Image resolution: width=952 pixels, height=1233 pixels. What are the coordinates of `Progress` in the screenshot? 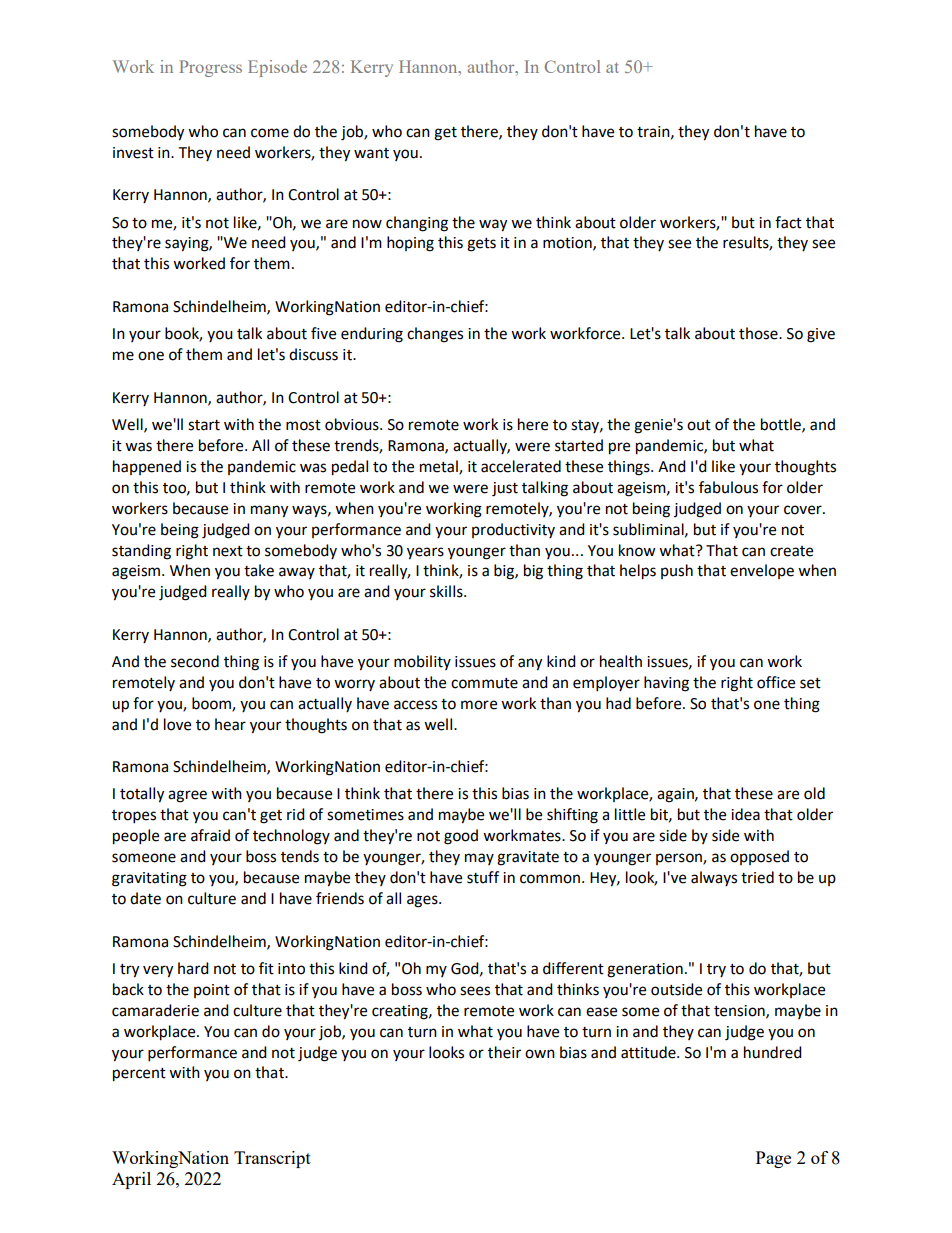 It's located at (210, 68).
